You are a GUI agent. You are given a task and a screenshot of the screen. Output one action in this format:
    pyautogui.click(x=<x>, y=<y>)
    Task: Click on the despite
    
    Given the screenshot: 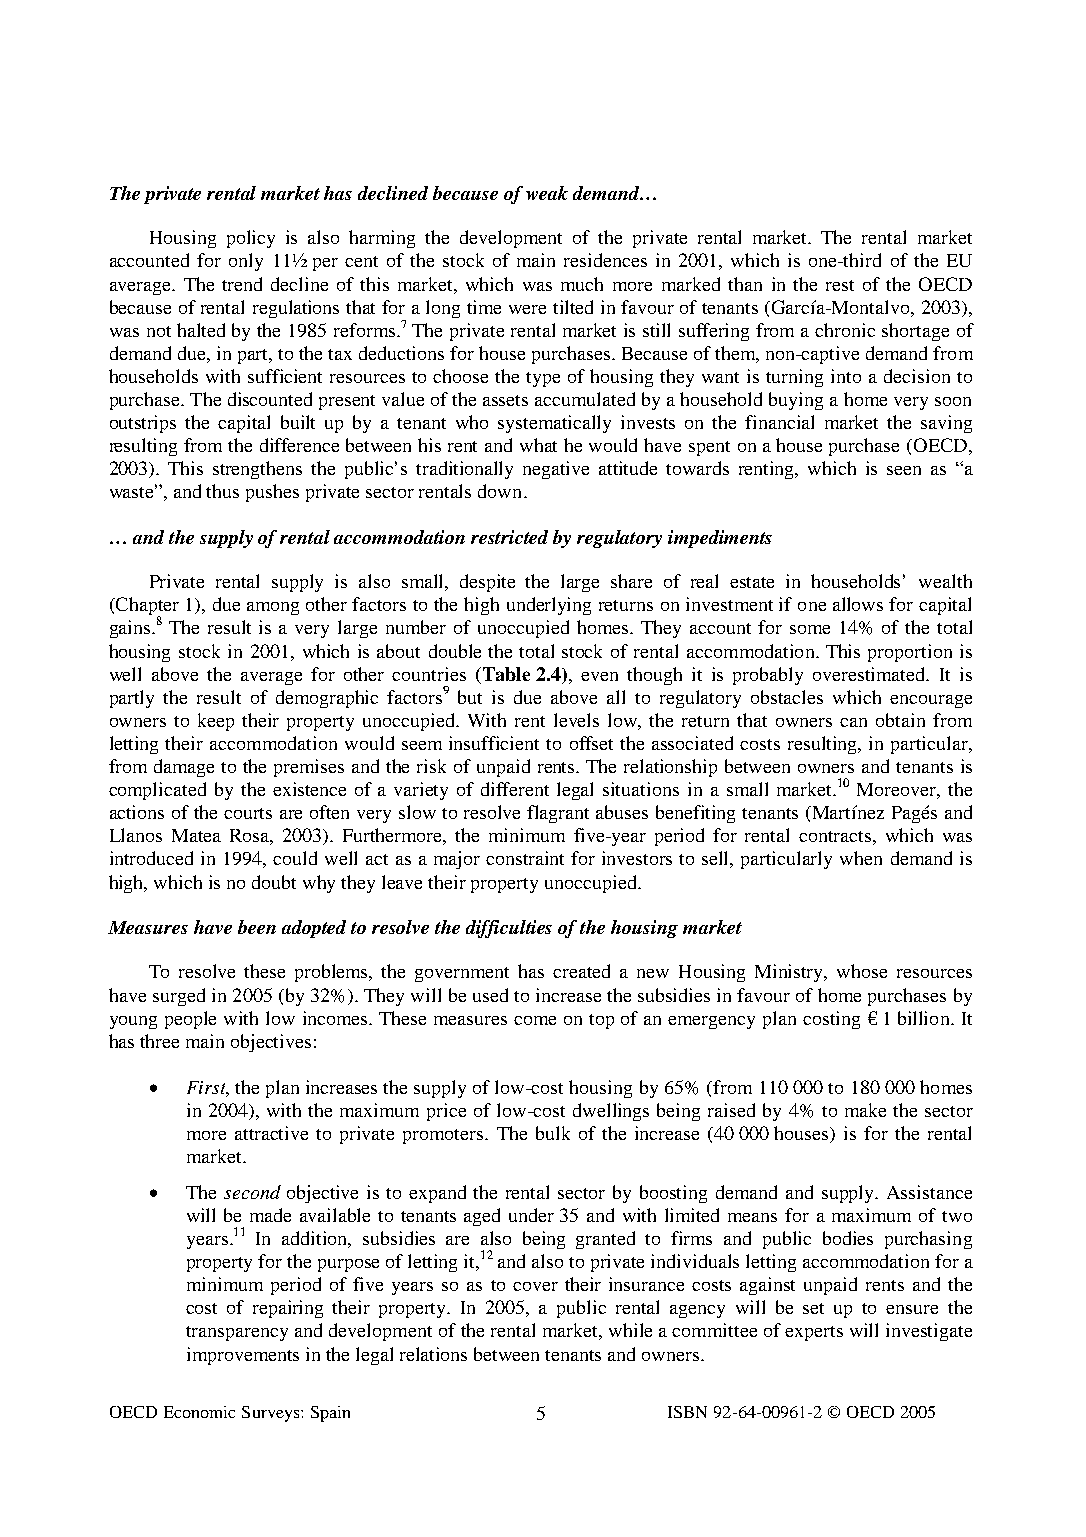 What is the action you would take?
    pyautogui.click(x=487, y=583)
